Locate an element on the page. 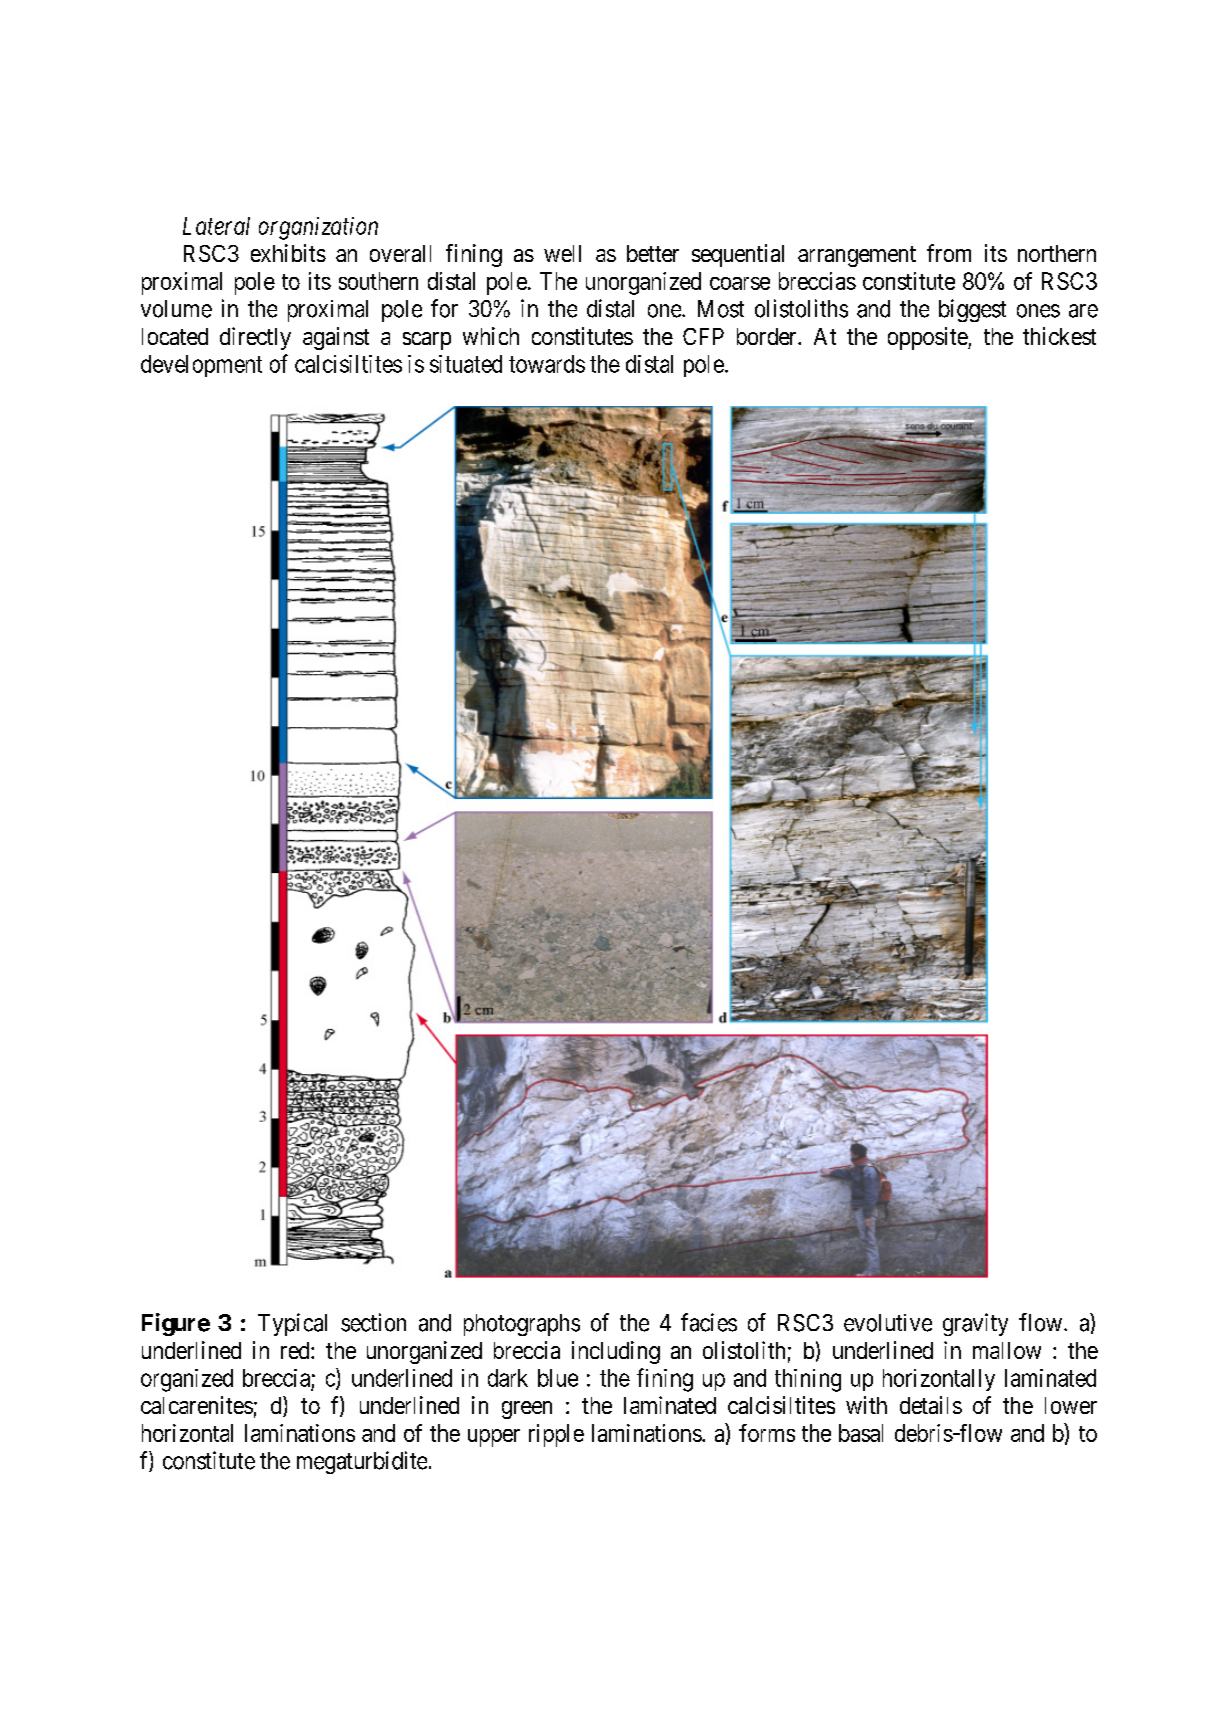 Image resolution: width=1209 pixels, height=1710 pixels. Typical is located at coordinates (292, 1324).
